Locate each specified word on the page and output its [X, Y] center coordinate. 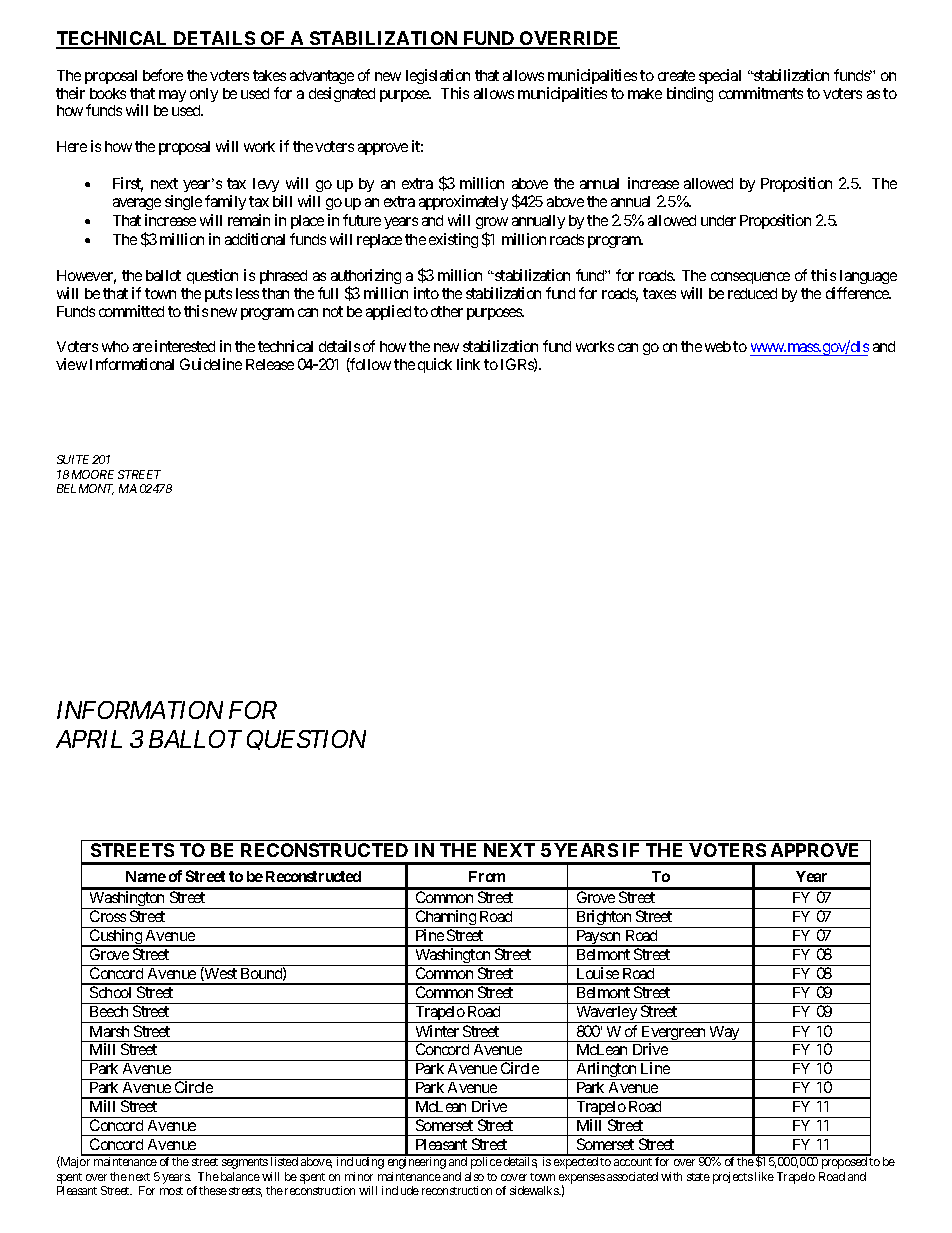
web [718, 346]
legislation [438, 76]
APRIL [89, 739]
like [764, 1176]
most [171, 1191]
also [474, 1176]
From [487, 876]
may [172, 96]
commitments [761, 93]
